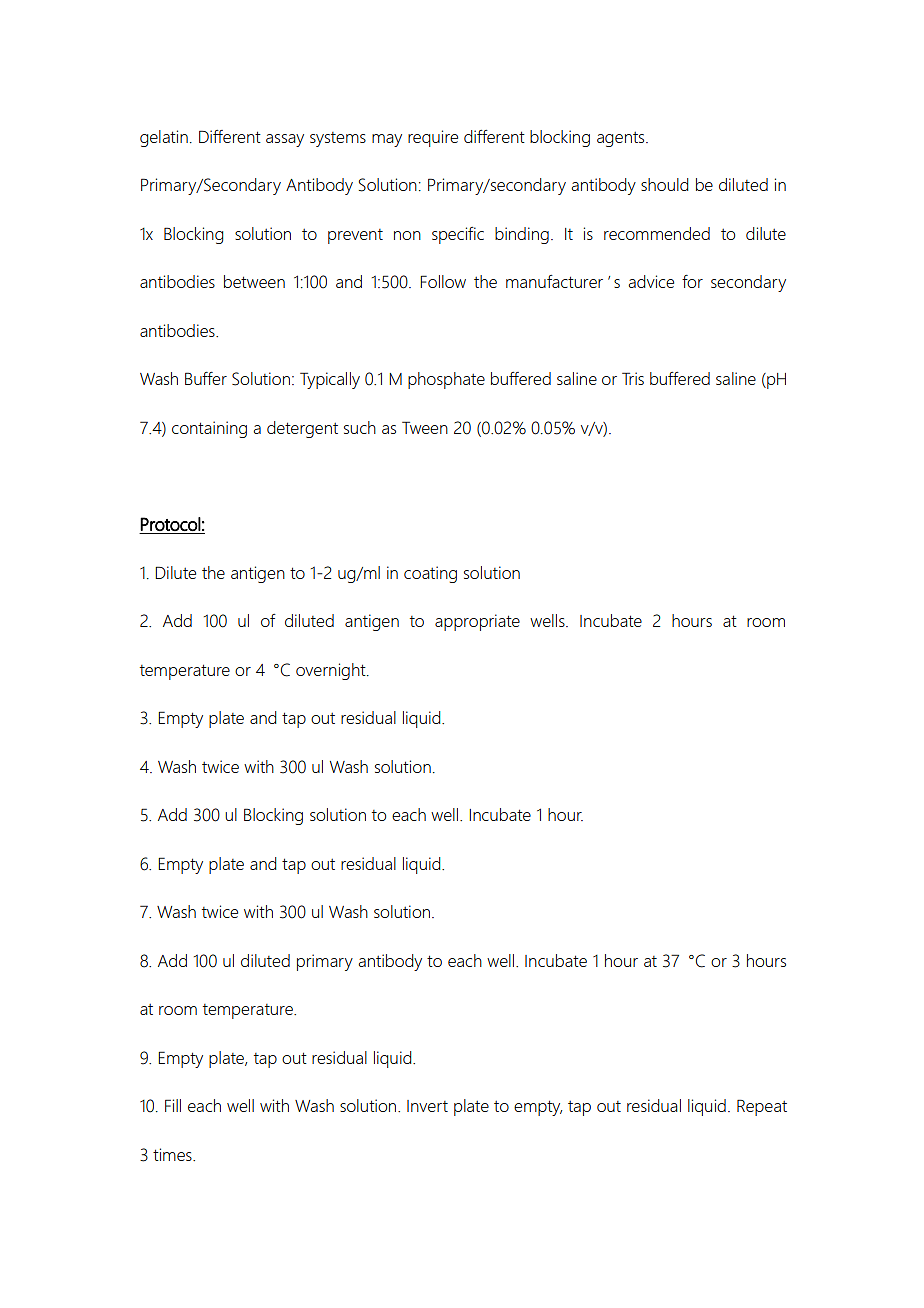  Describe the element at coordinates (664, 184) in the document. I see `should` at that location.
